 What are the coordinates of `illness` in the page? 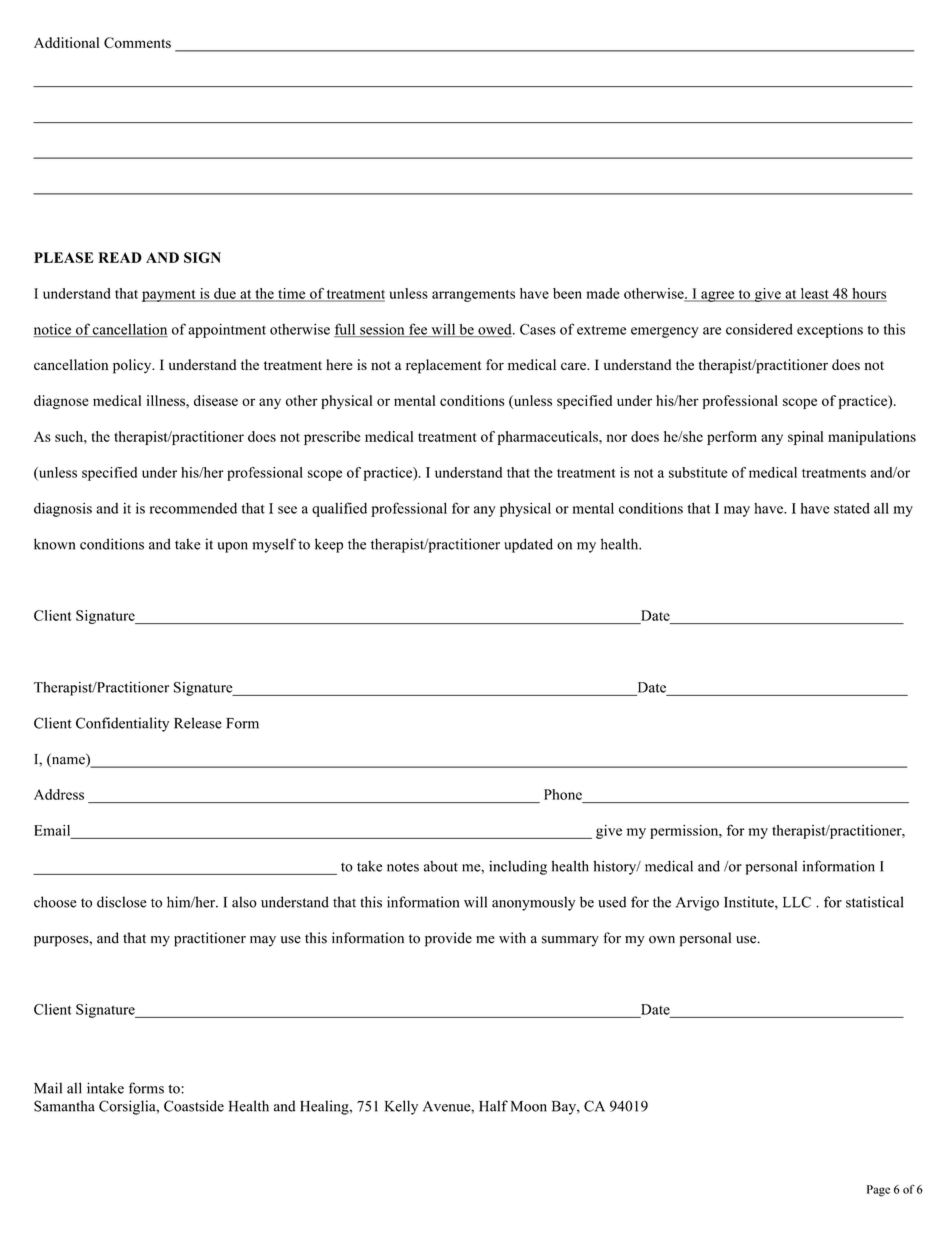 It's located at (167, 400).
